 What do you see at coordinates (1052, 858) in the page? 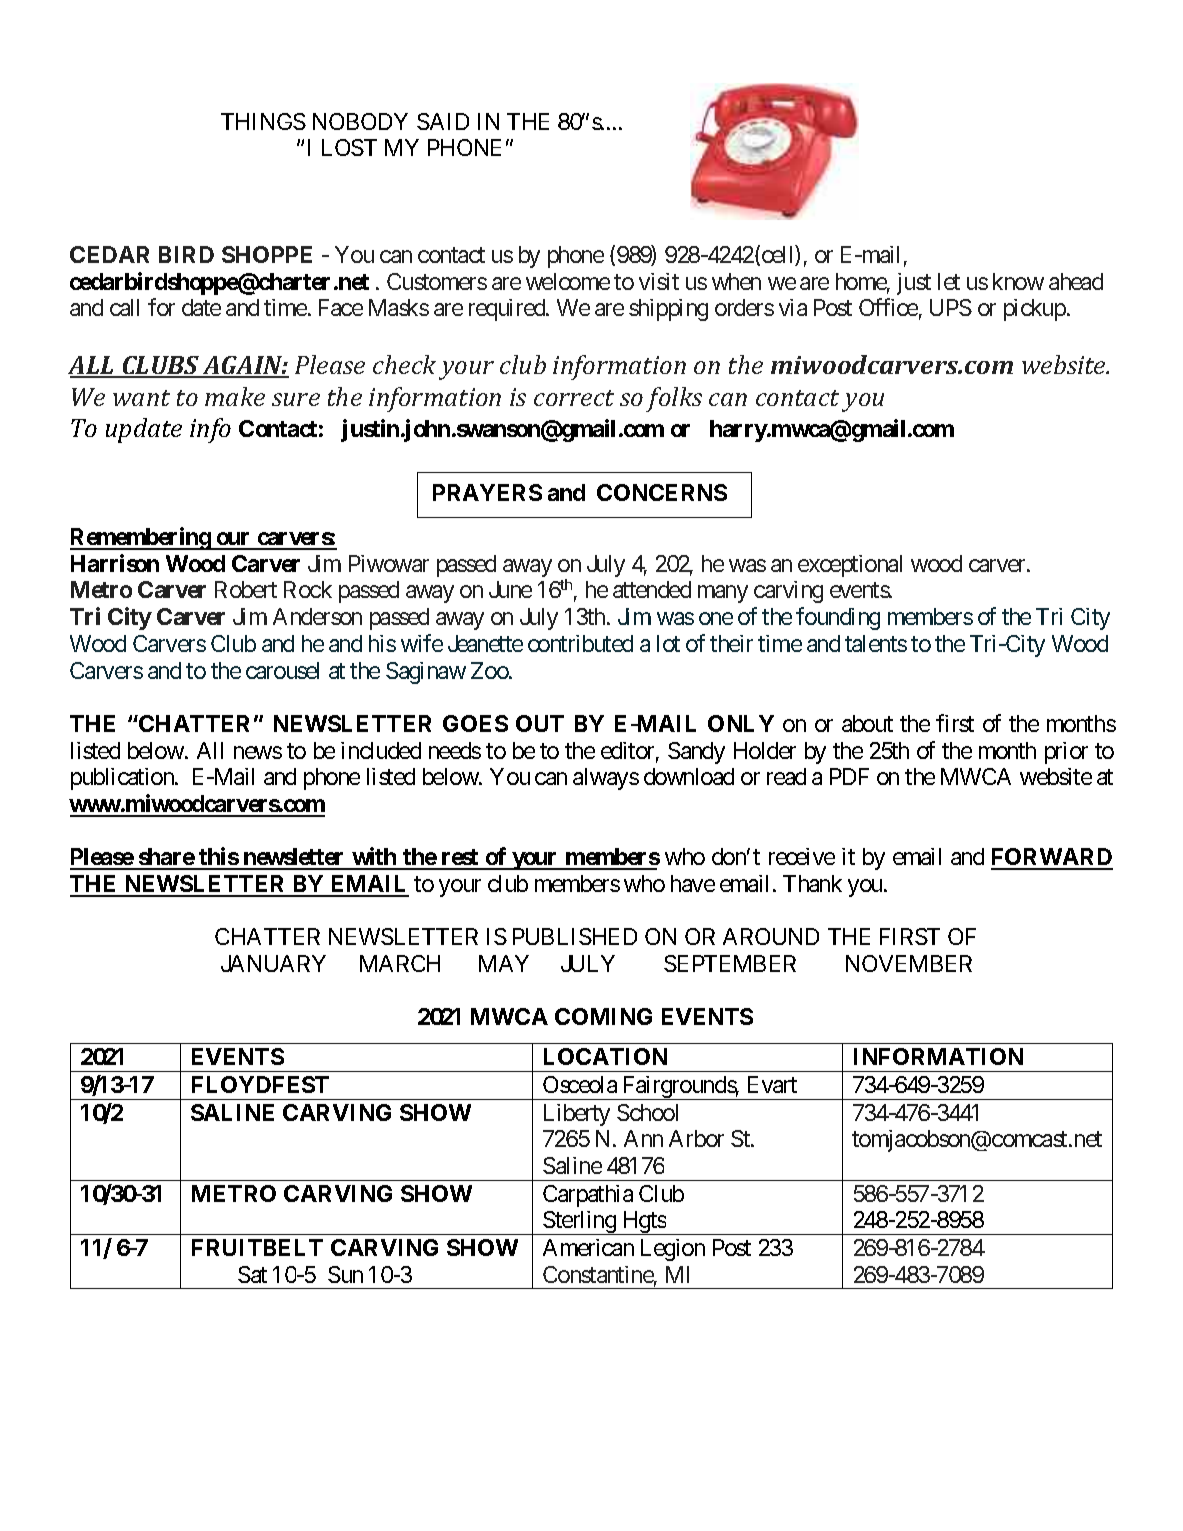
I see `FORWARD` at bounding box center [1052, 858].
